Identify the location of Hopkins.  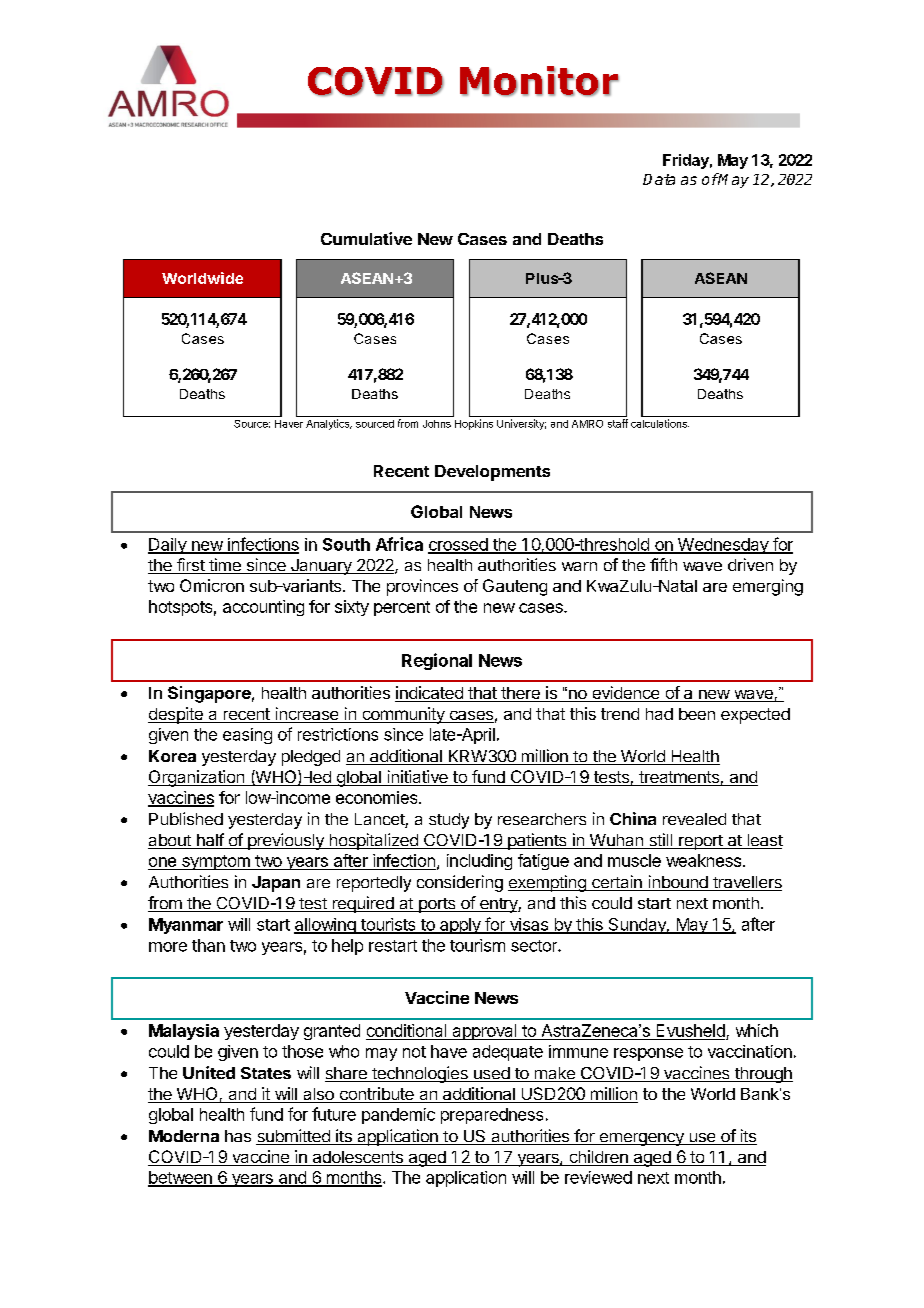
(474, 424).
